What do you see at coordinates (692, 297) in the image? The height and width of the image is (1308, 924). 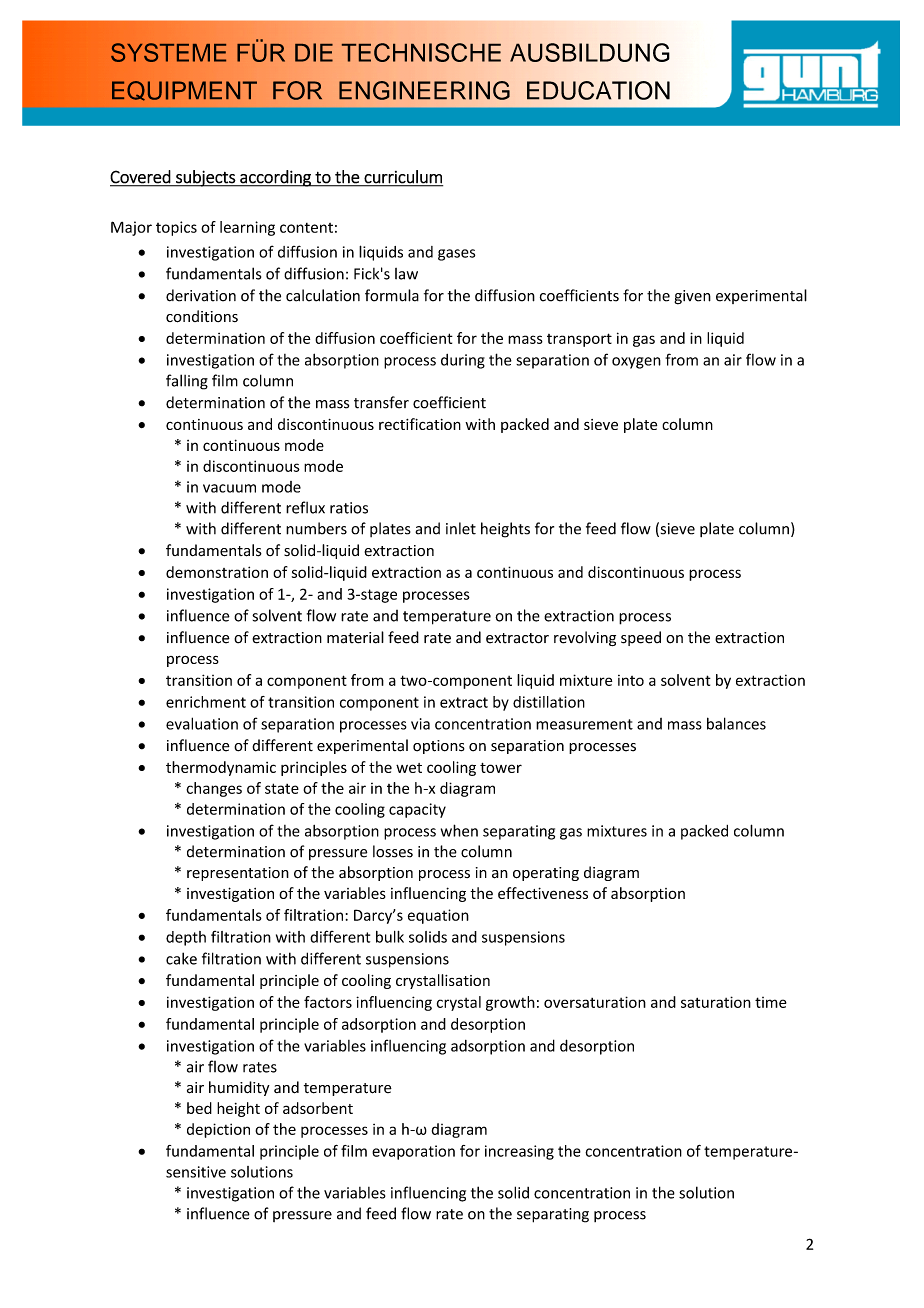 I see `given` at bounding box center [692, 297].
